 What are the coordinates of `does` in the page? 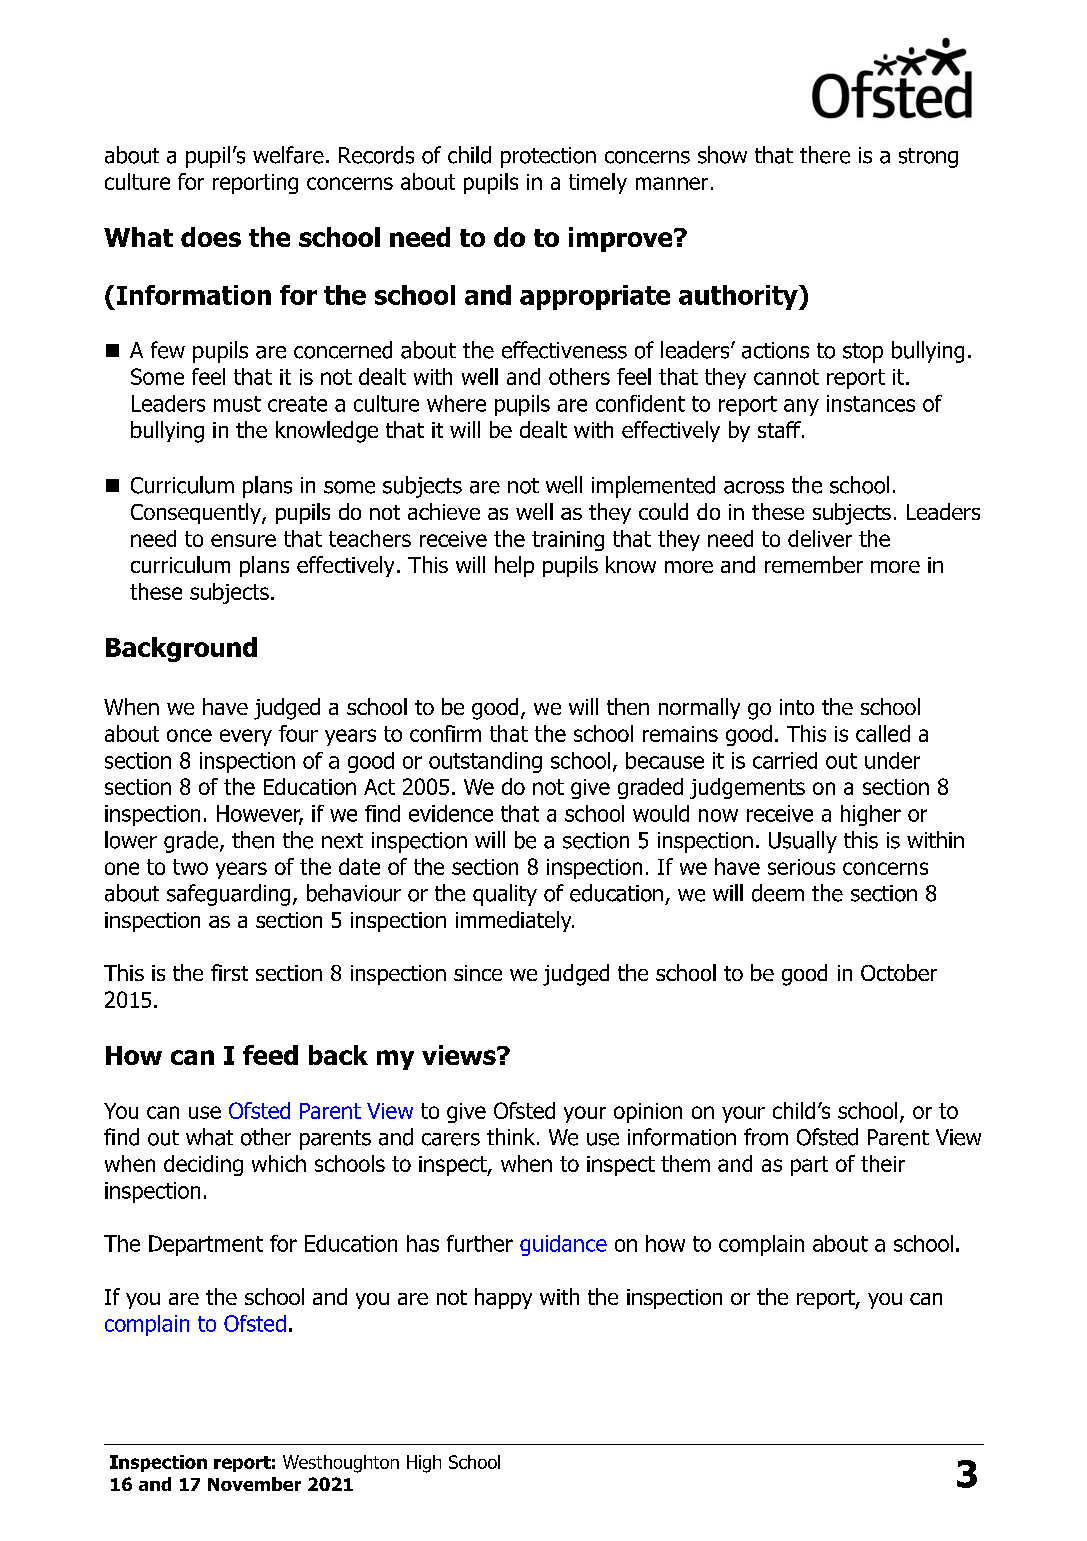 It's located at (211, 237).
